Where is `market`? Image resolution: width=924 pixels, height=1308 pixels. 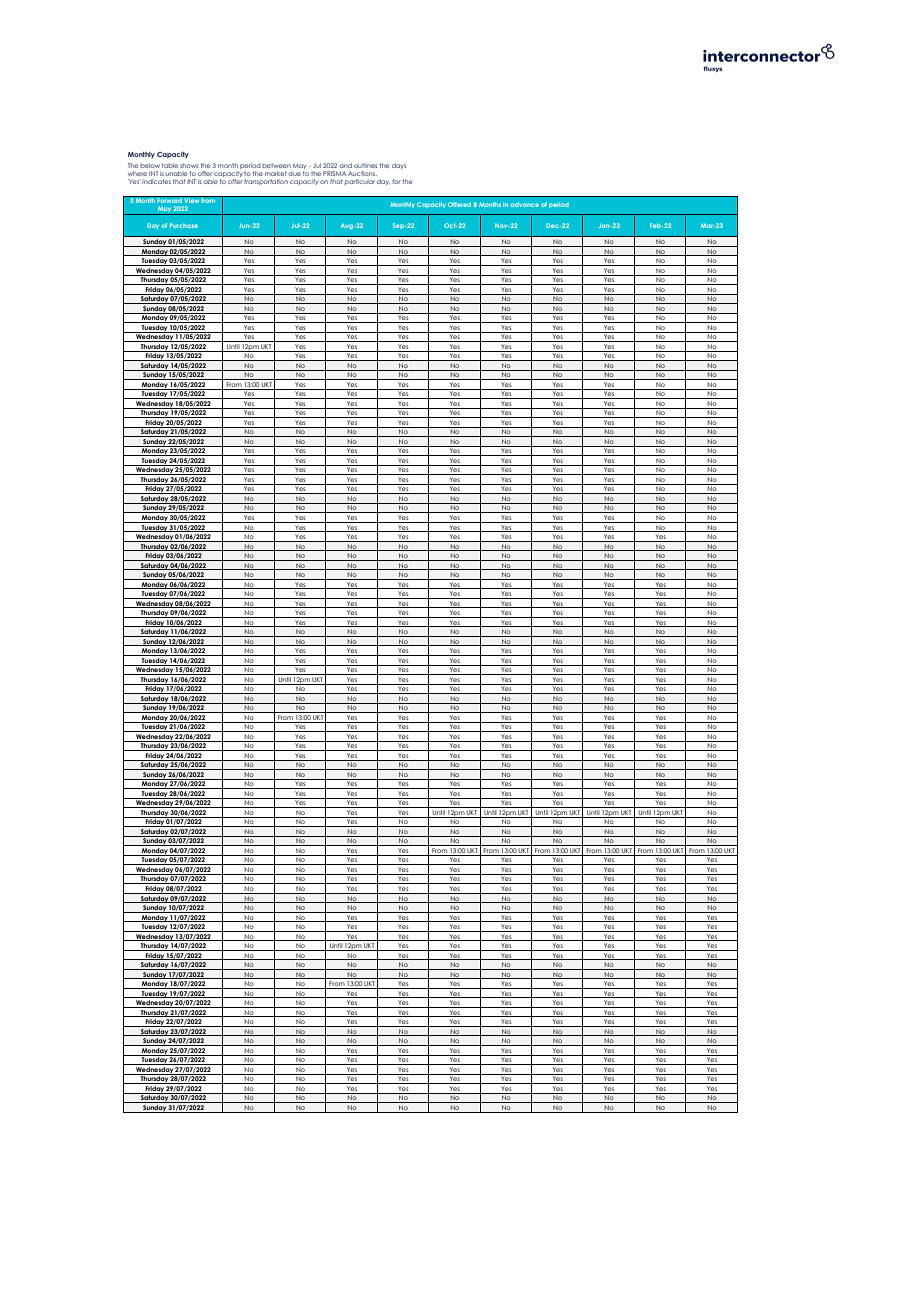
market is located at coordinates (276, 174).
